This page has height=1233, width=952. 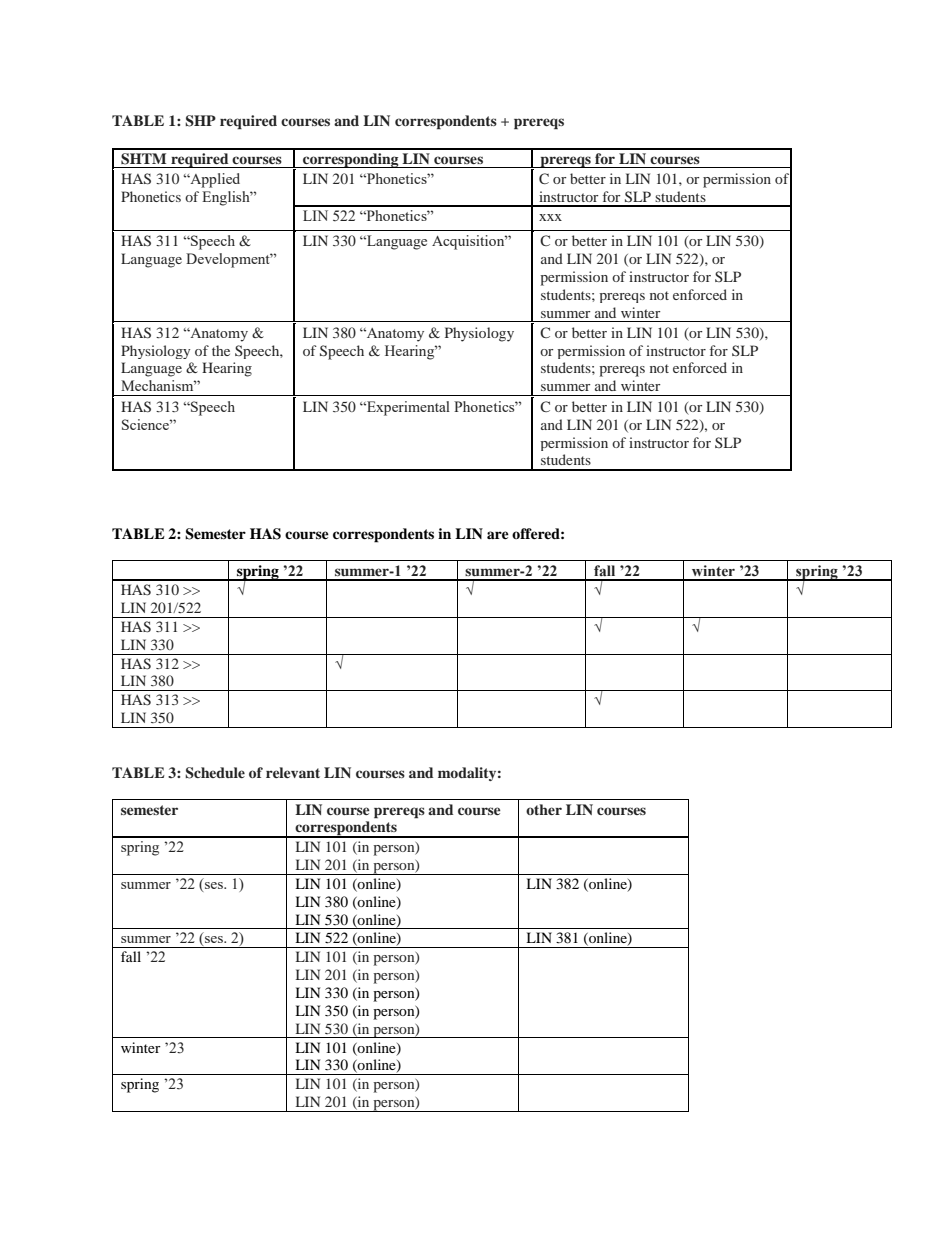 What do you see at coordinates (469, 242) in the page?
I see `Acquisition` at bounding box center [469, 242].
